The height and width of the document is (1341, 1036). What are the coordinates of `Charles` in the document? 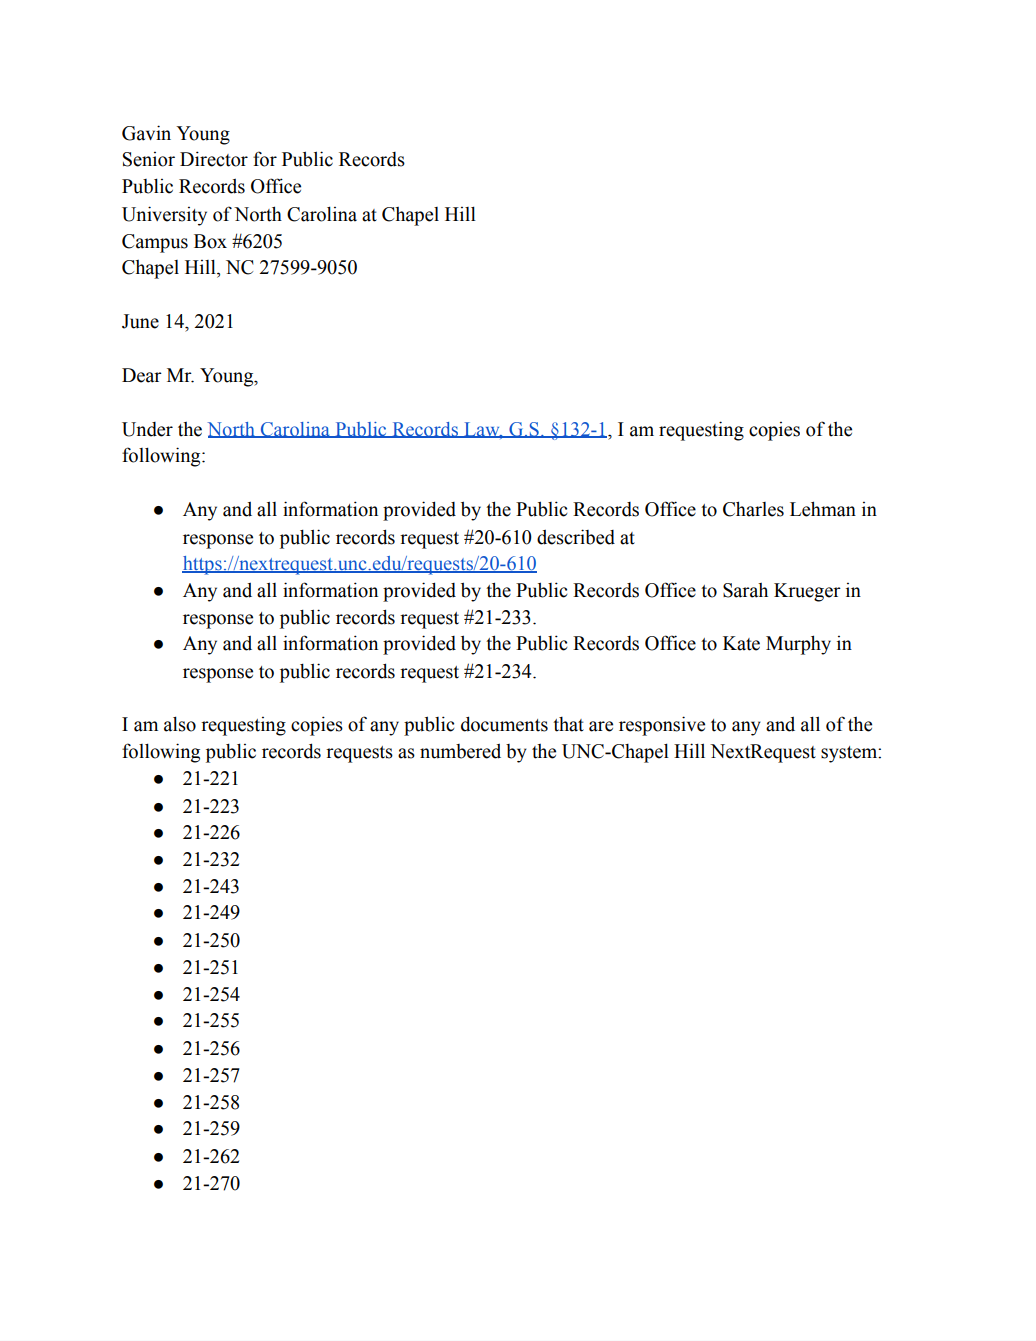 It's located at (753, 509).
